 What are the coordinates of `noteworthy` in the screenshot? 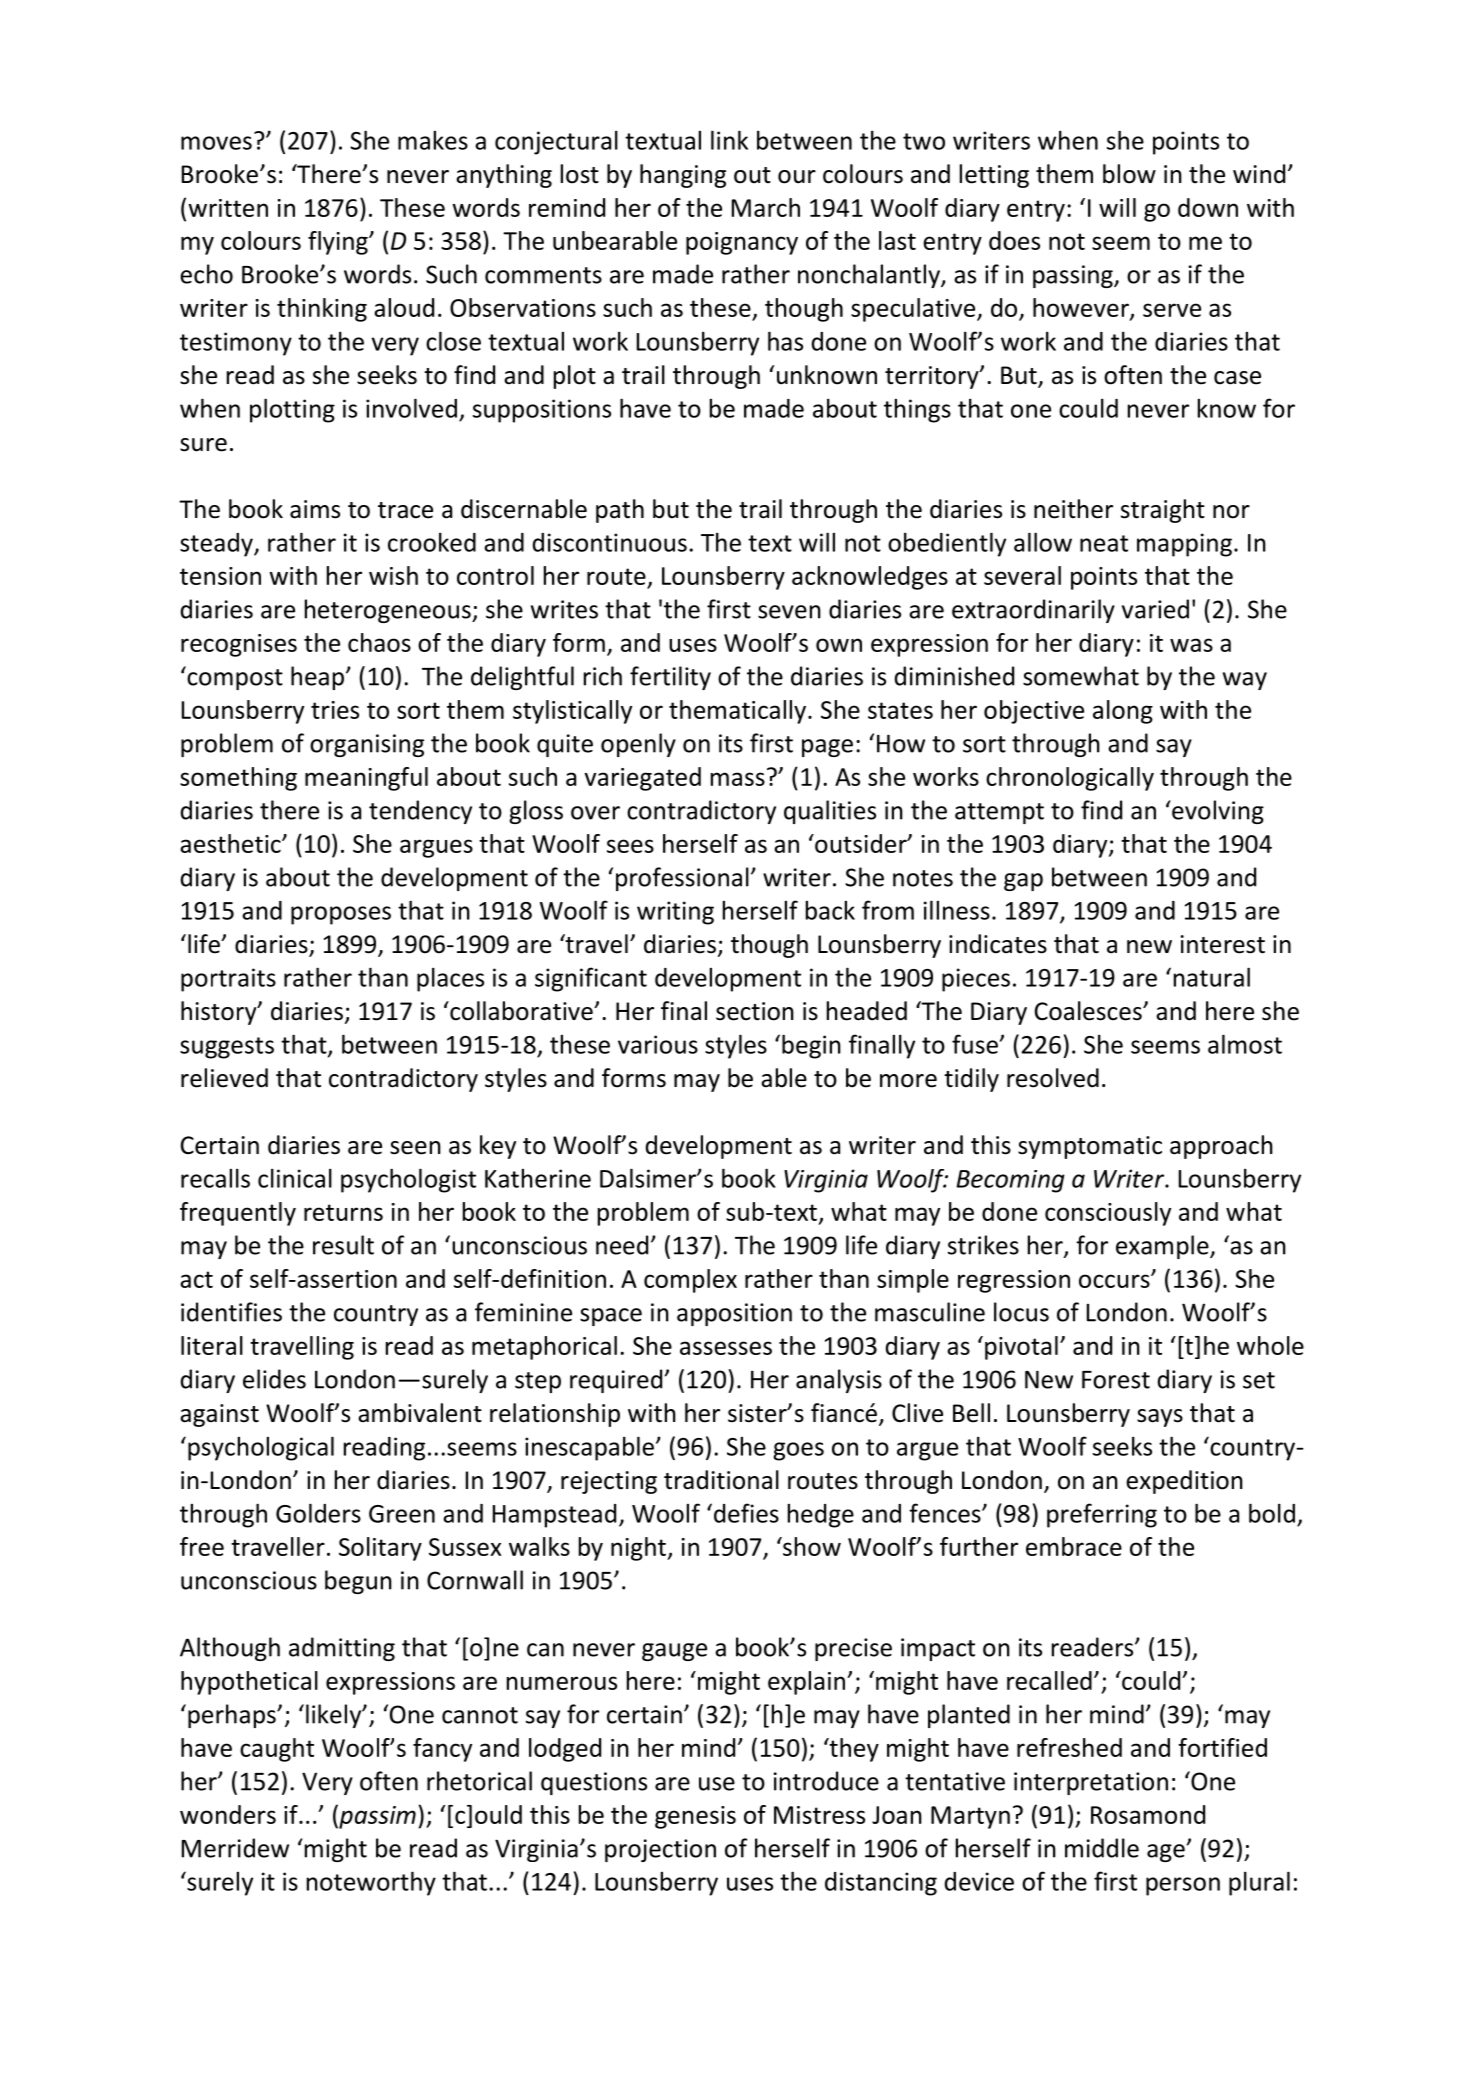 It's located at (371, 1883).
